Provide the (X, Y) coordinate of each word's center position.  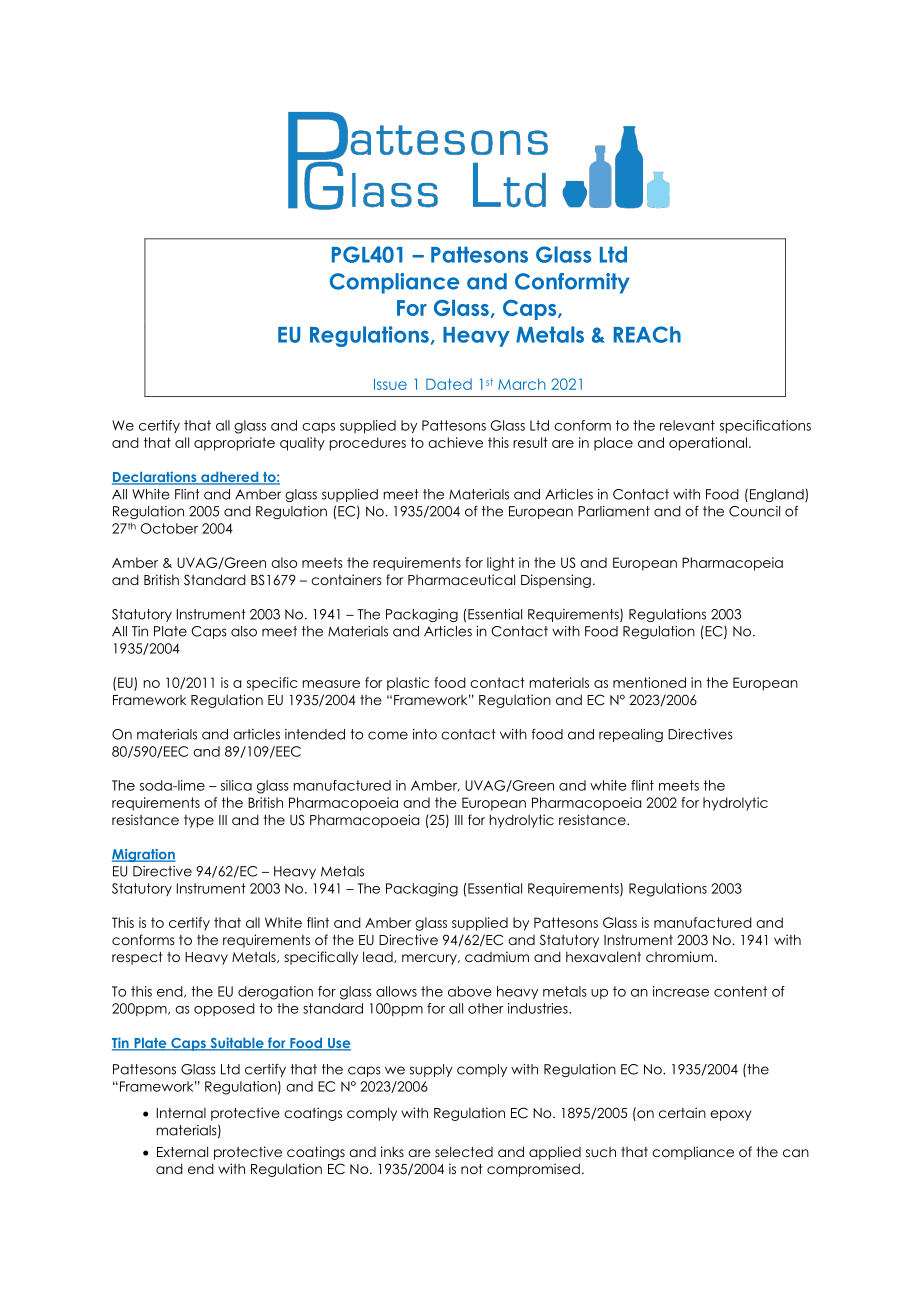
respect (137, 958)
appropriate (234, 444)
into (425, 734)
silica (236, 785)
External (182, 1151)
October (169, 528)
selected (464, 1151)
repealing (631, 735)
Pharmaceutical (461, 579)
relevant (687, 425)
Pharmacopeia (732, 564)
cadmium (497, 956)
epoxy (731, 1115)
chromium (679, 956)
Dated (449, 384)
